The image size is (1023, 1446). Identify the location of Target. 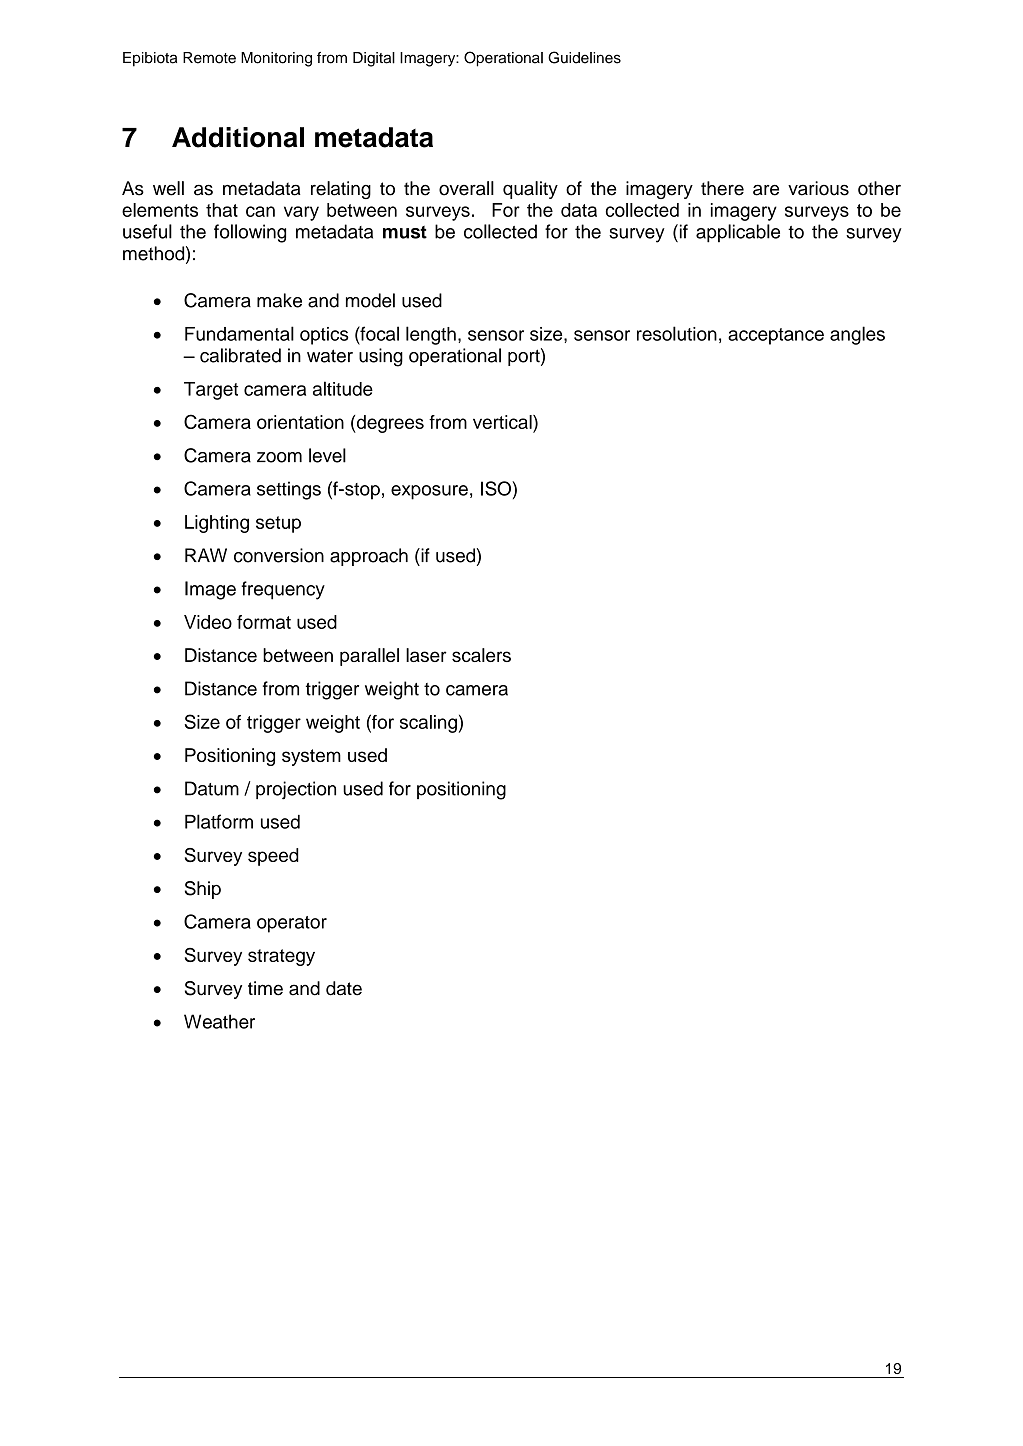
(211, 391).
